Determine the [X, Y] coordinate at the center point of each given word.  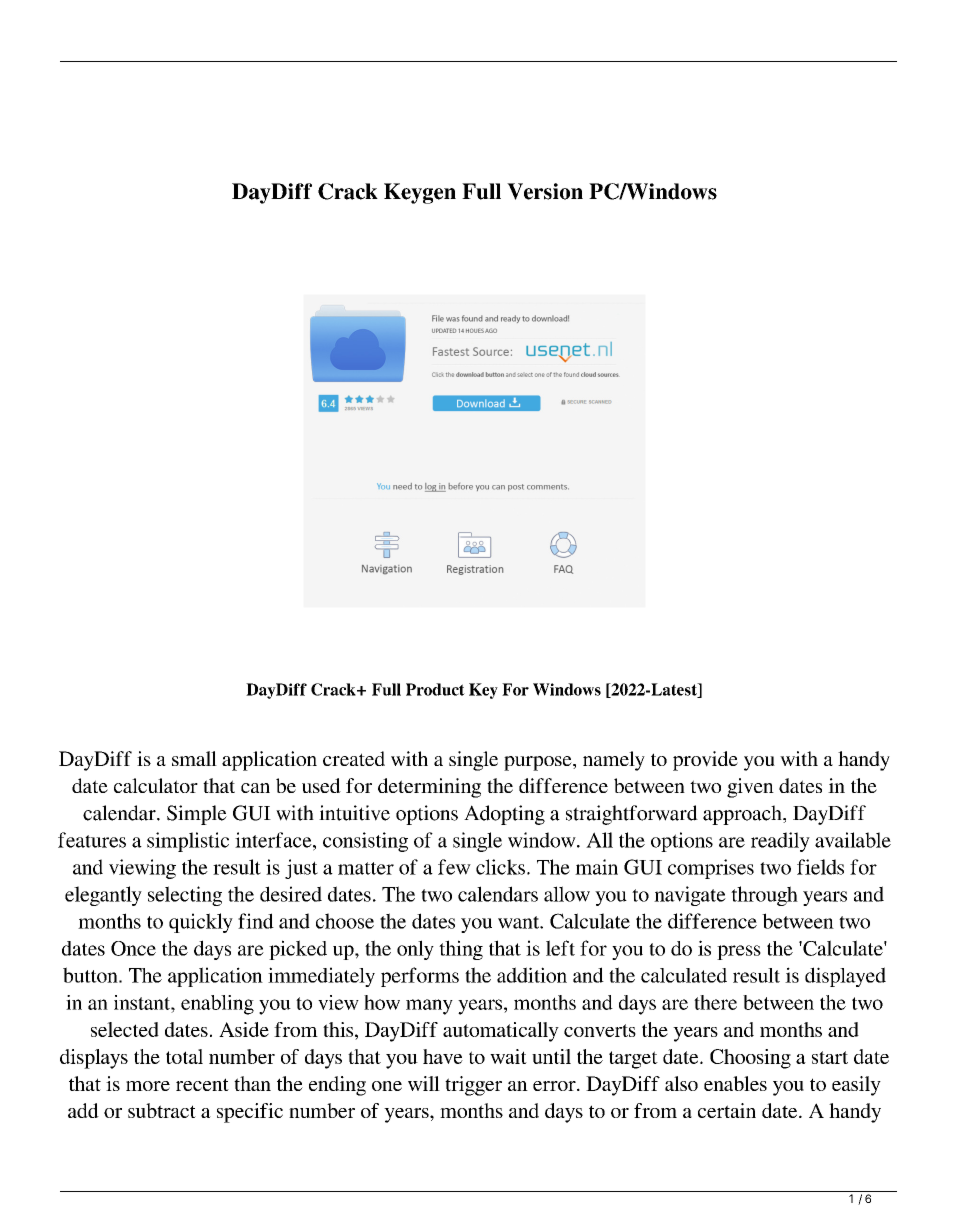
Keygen [420, 193]
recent [202, 1084]
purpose [539, 763]
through [764, 896]
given [750, 788]
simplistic [188, 842]
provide [705, 761]
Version [545, 191]
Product [435, 689]
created [354, 758]
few [454, 867]
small [194, 758]
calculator [156, 785]
